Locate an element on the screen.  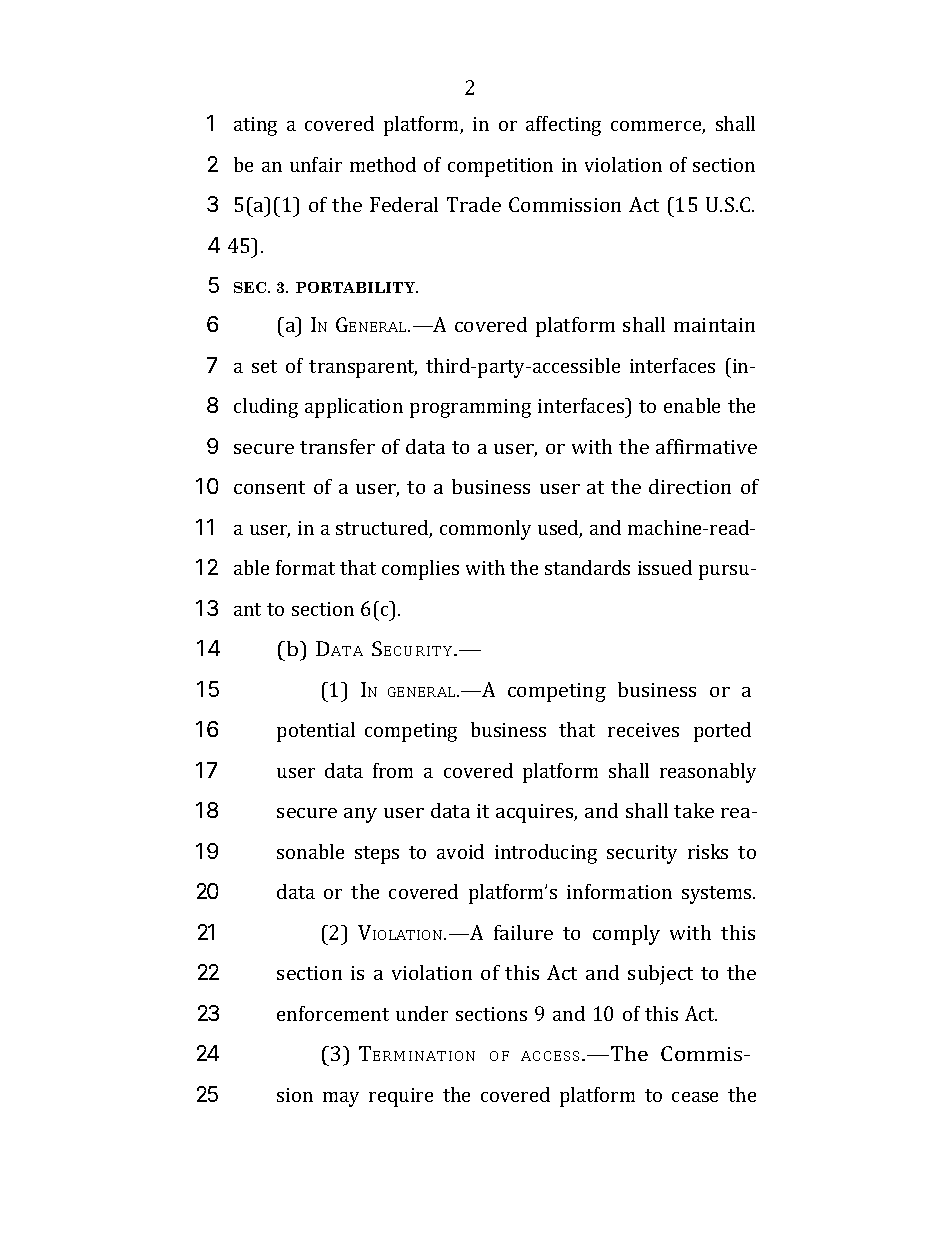
competition is located at coordinates (500, 167).
